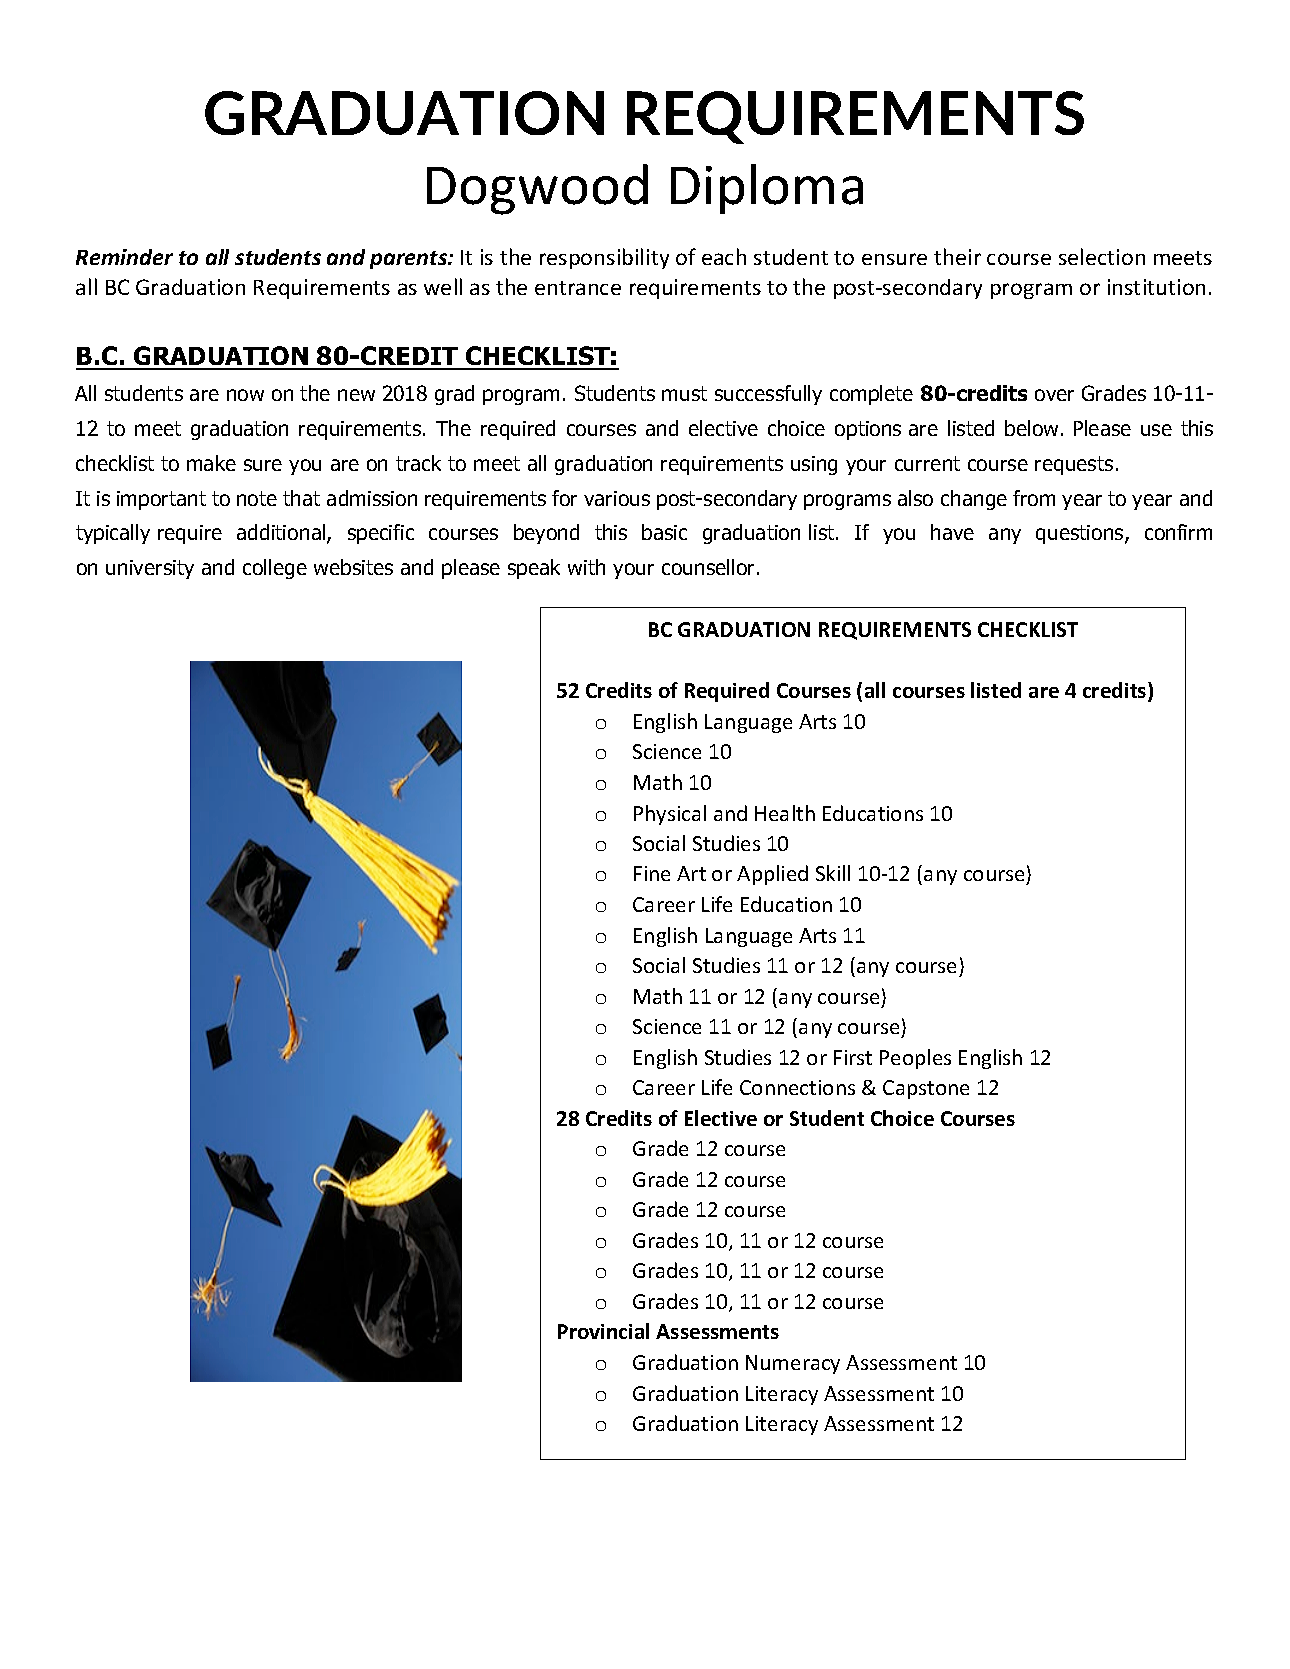  Describe the element at coordinates (617, 498) in the image. I see `various` at that location.
